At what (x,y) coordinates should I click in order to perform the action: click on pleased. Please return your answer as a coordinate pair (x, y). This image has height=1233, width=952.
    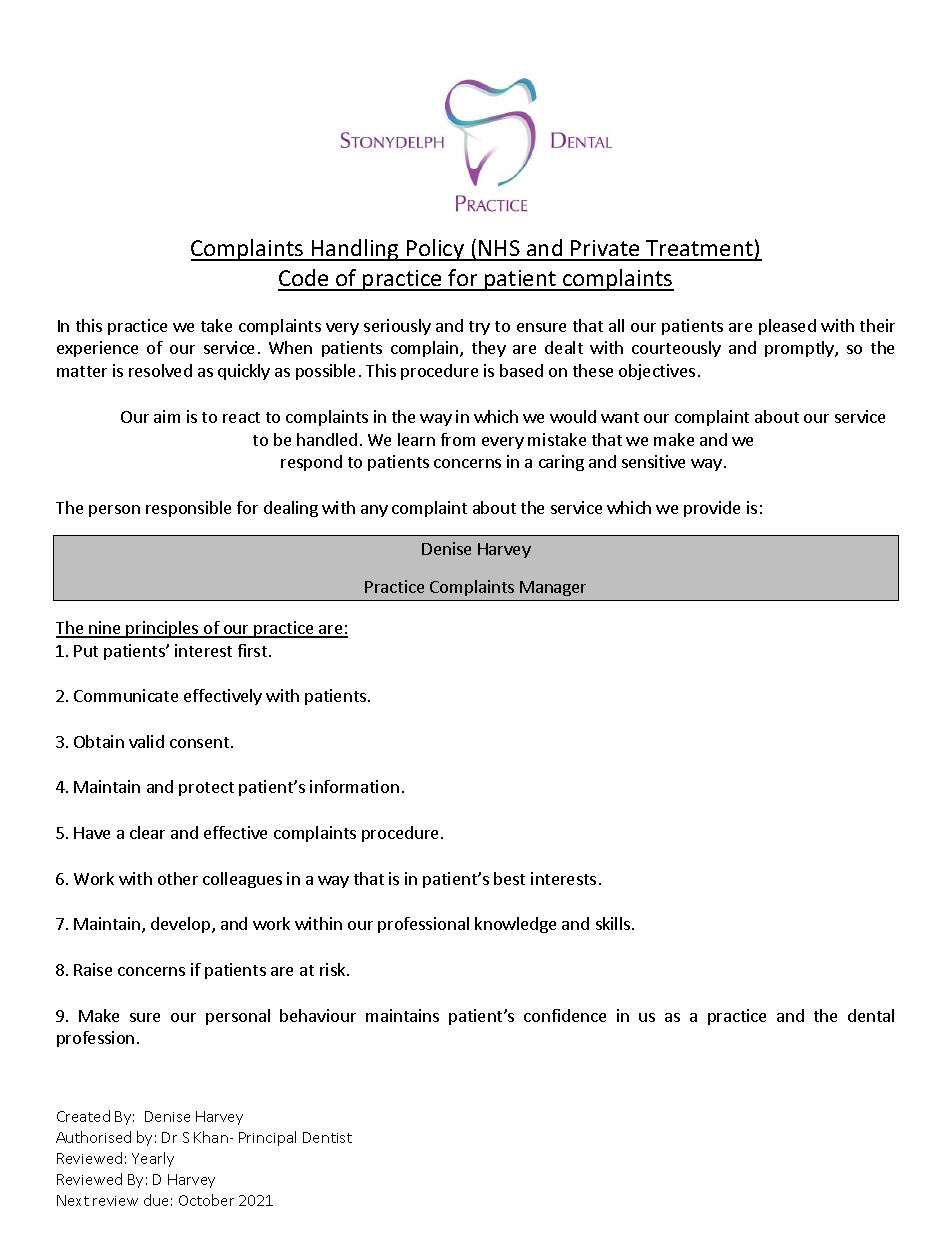
    Looking at the image, I should click on (787, 327).
